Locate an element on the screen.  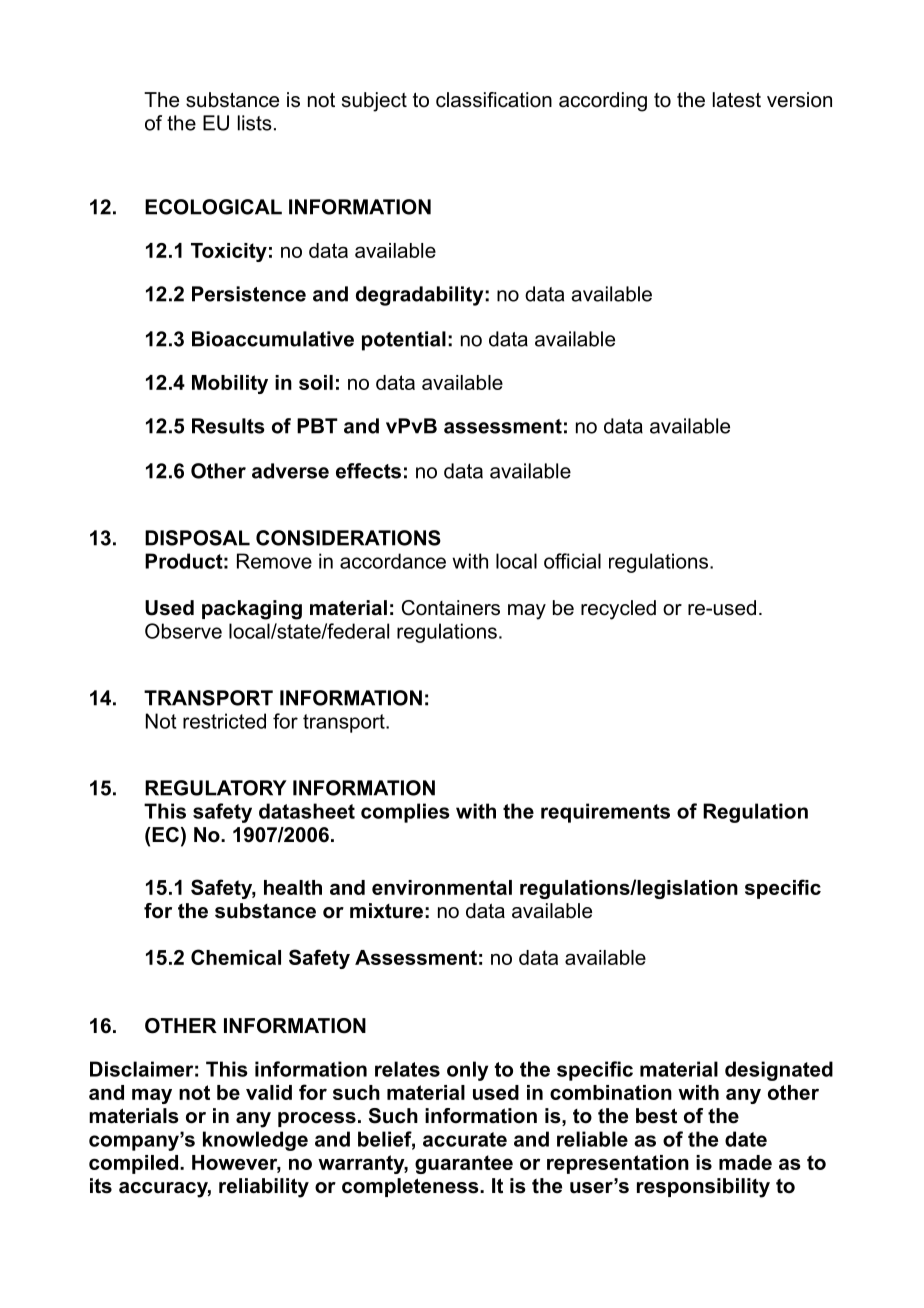
Observe is located at coordinates (183, 631).
